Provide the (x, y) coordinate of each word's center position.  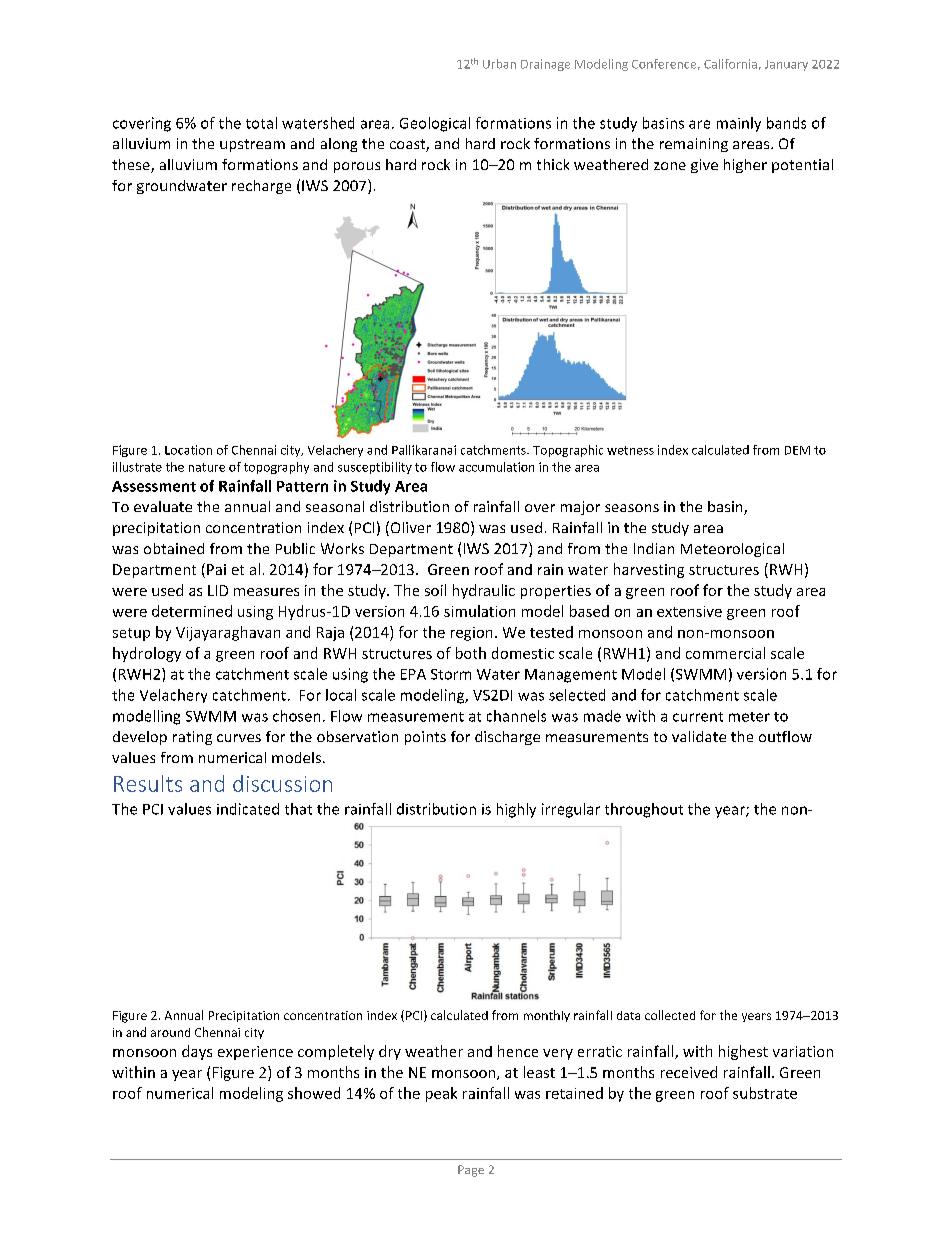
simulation (479, 611)
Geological (435, 124)
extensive (689, 611)
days (197, 1052)
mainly (739, 124)
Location (188, 450)
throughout (644, 810)
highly (516, 810)
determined (192, 611)
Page (471, 1171)
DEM (797, 450)
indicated (248, 809)
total (261, 123)
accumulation (496, 467)
